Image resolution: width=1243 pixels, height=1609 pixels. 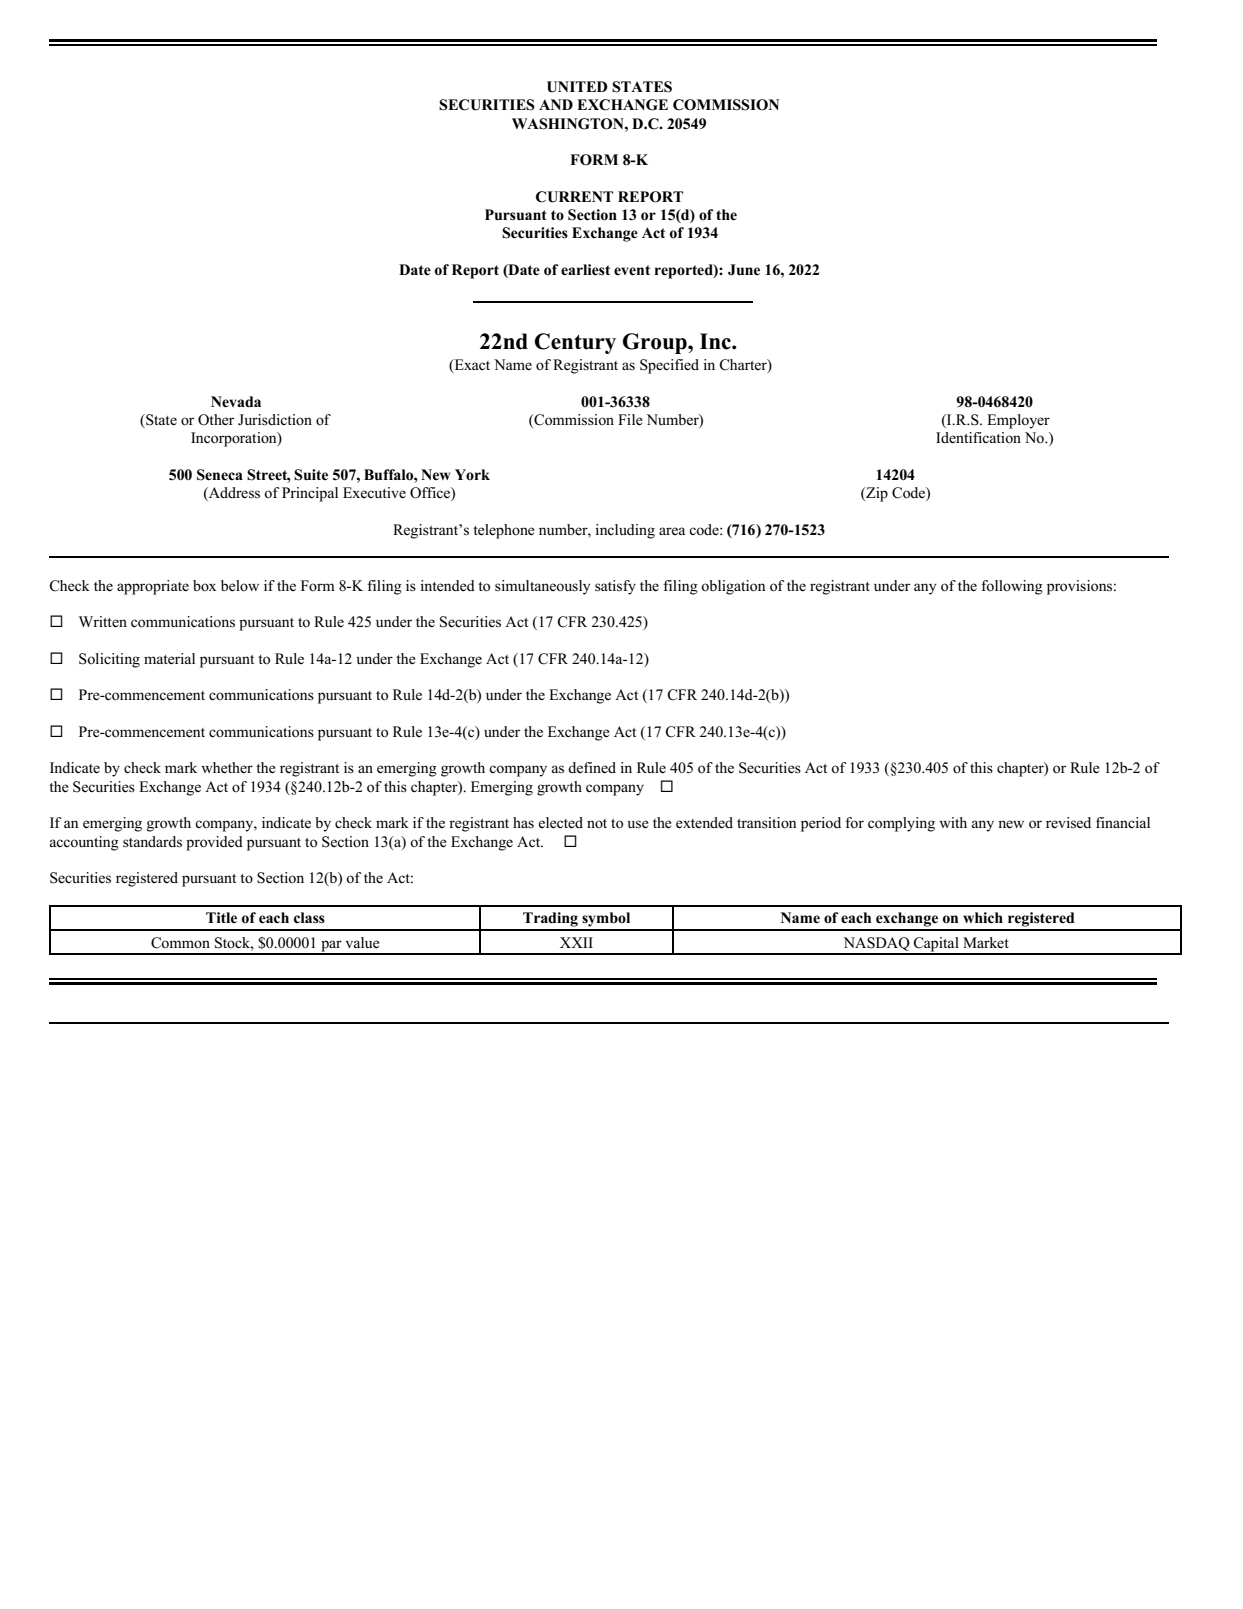 I want to click on Specified, so click(x=669, y=366).
